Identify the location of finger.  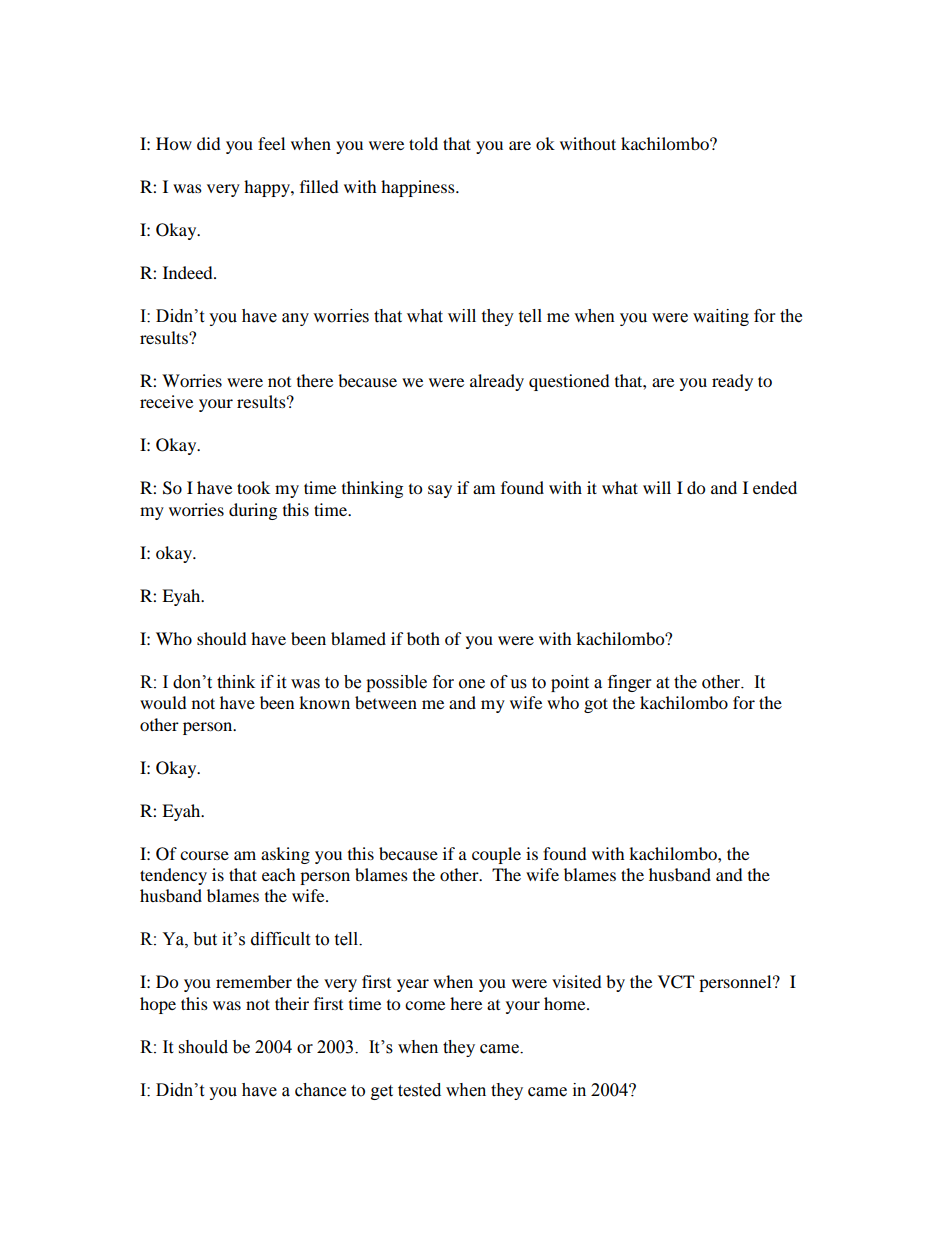
(629, 683).
